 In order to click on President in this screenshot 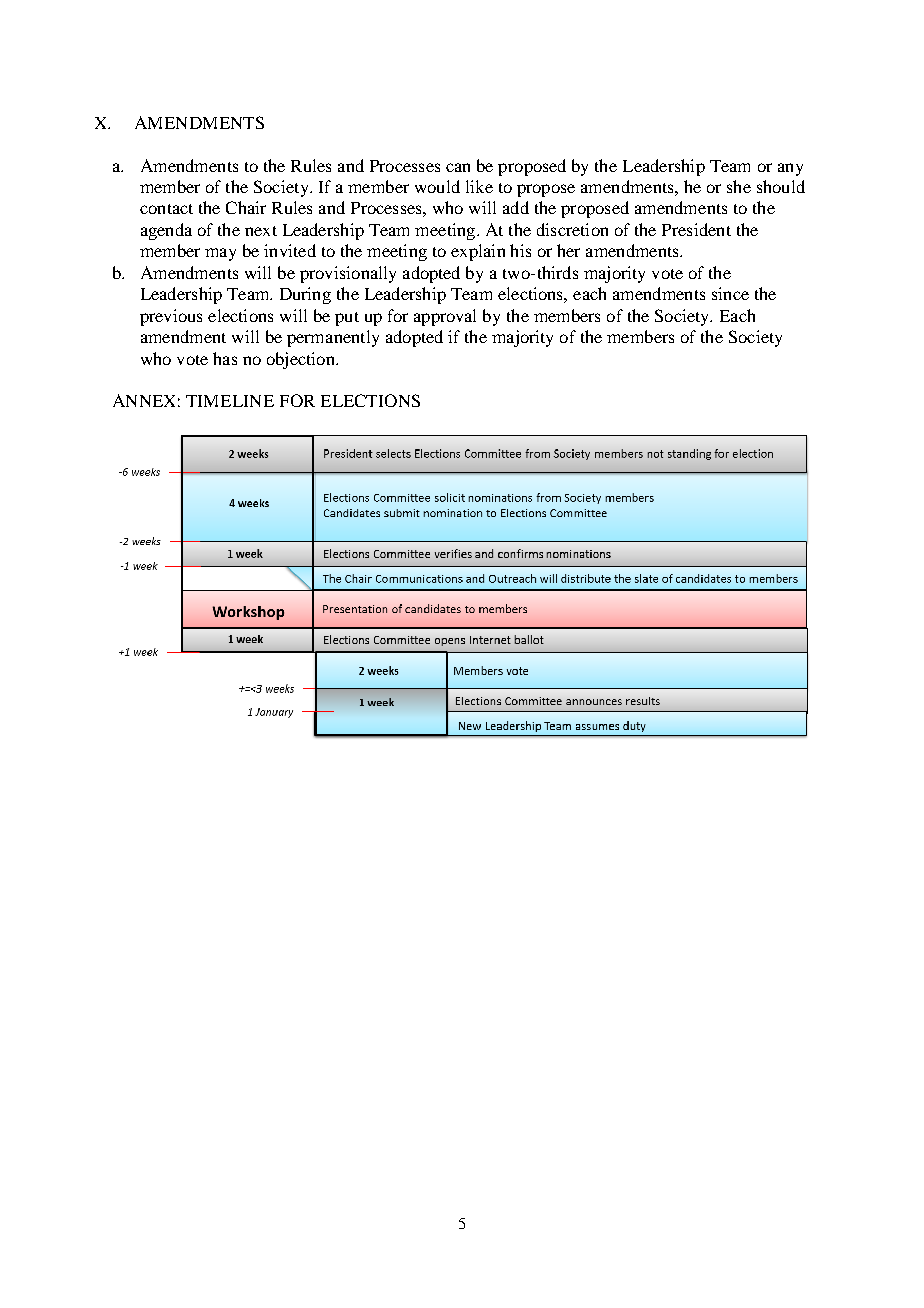, I will do `click(696, 229)`.
